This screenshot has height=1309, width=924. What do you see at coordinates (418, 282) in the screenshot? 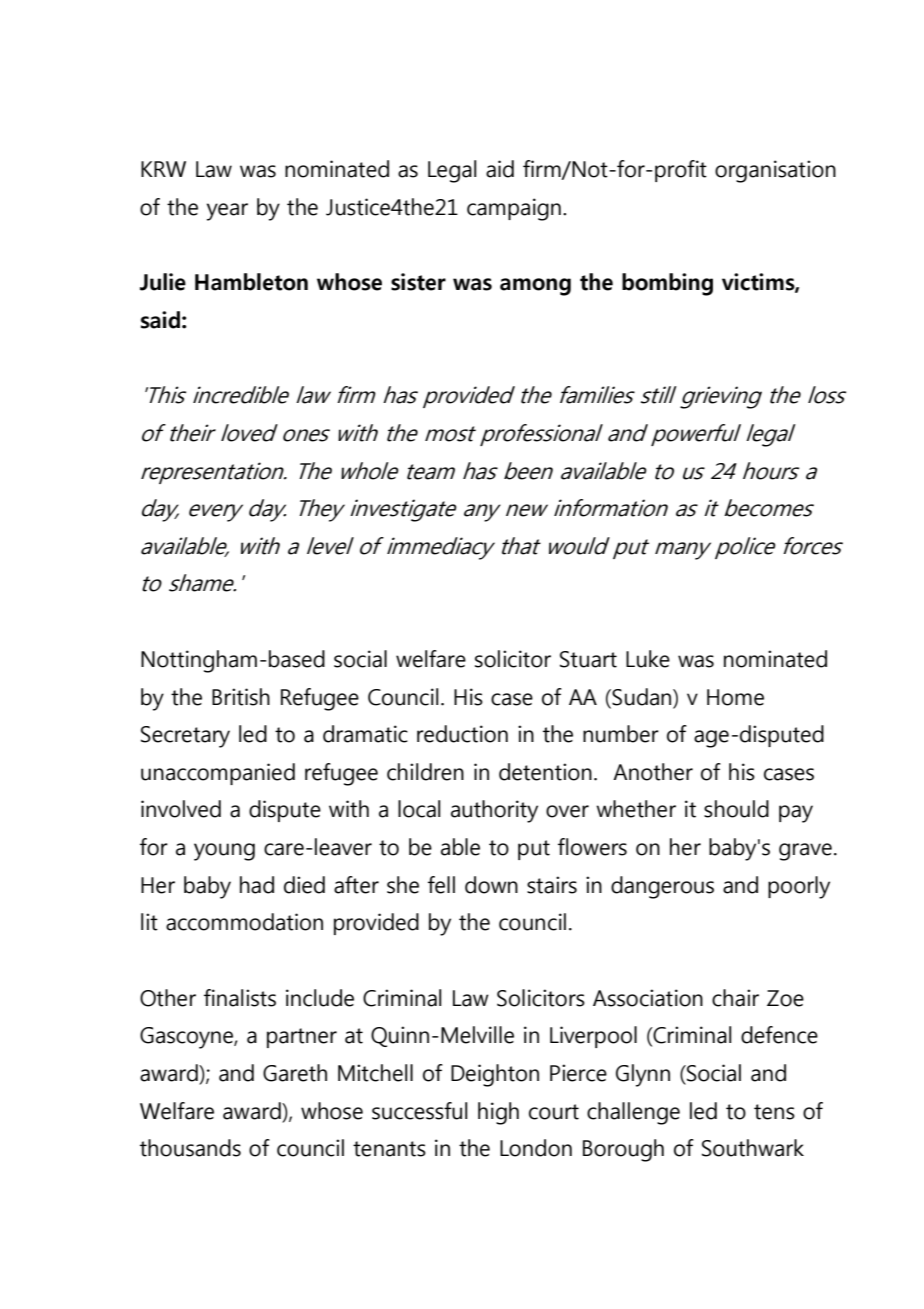
I see `sister` at bounding box center [418, 282].
